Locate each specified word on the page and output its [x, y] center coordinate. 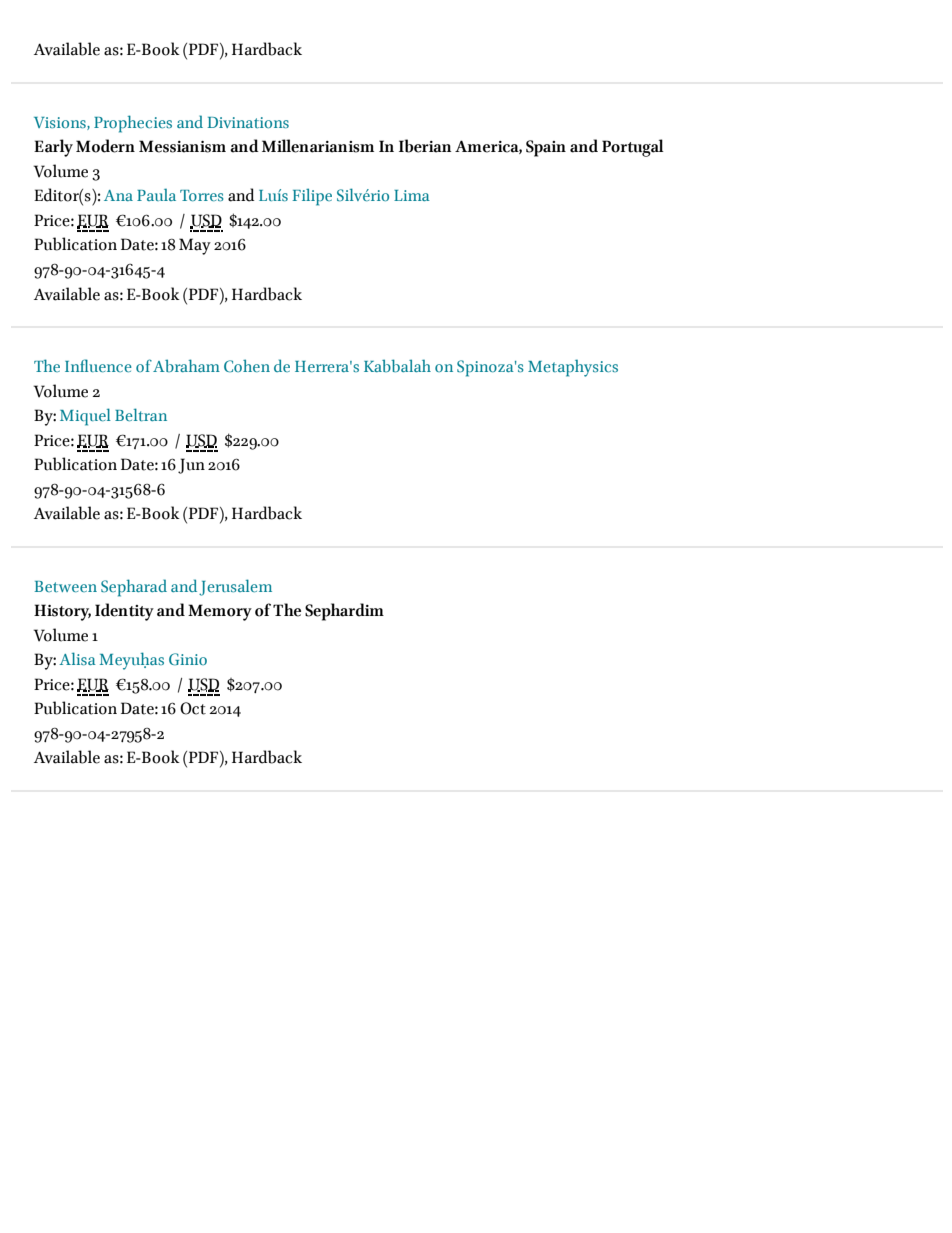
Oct [193, 708]
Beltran [141, 414]
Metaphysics [573, 368]
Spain [546, 148]
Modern [105, 146]
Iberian [425, 146]
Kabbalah [397, 365]
